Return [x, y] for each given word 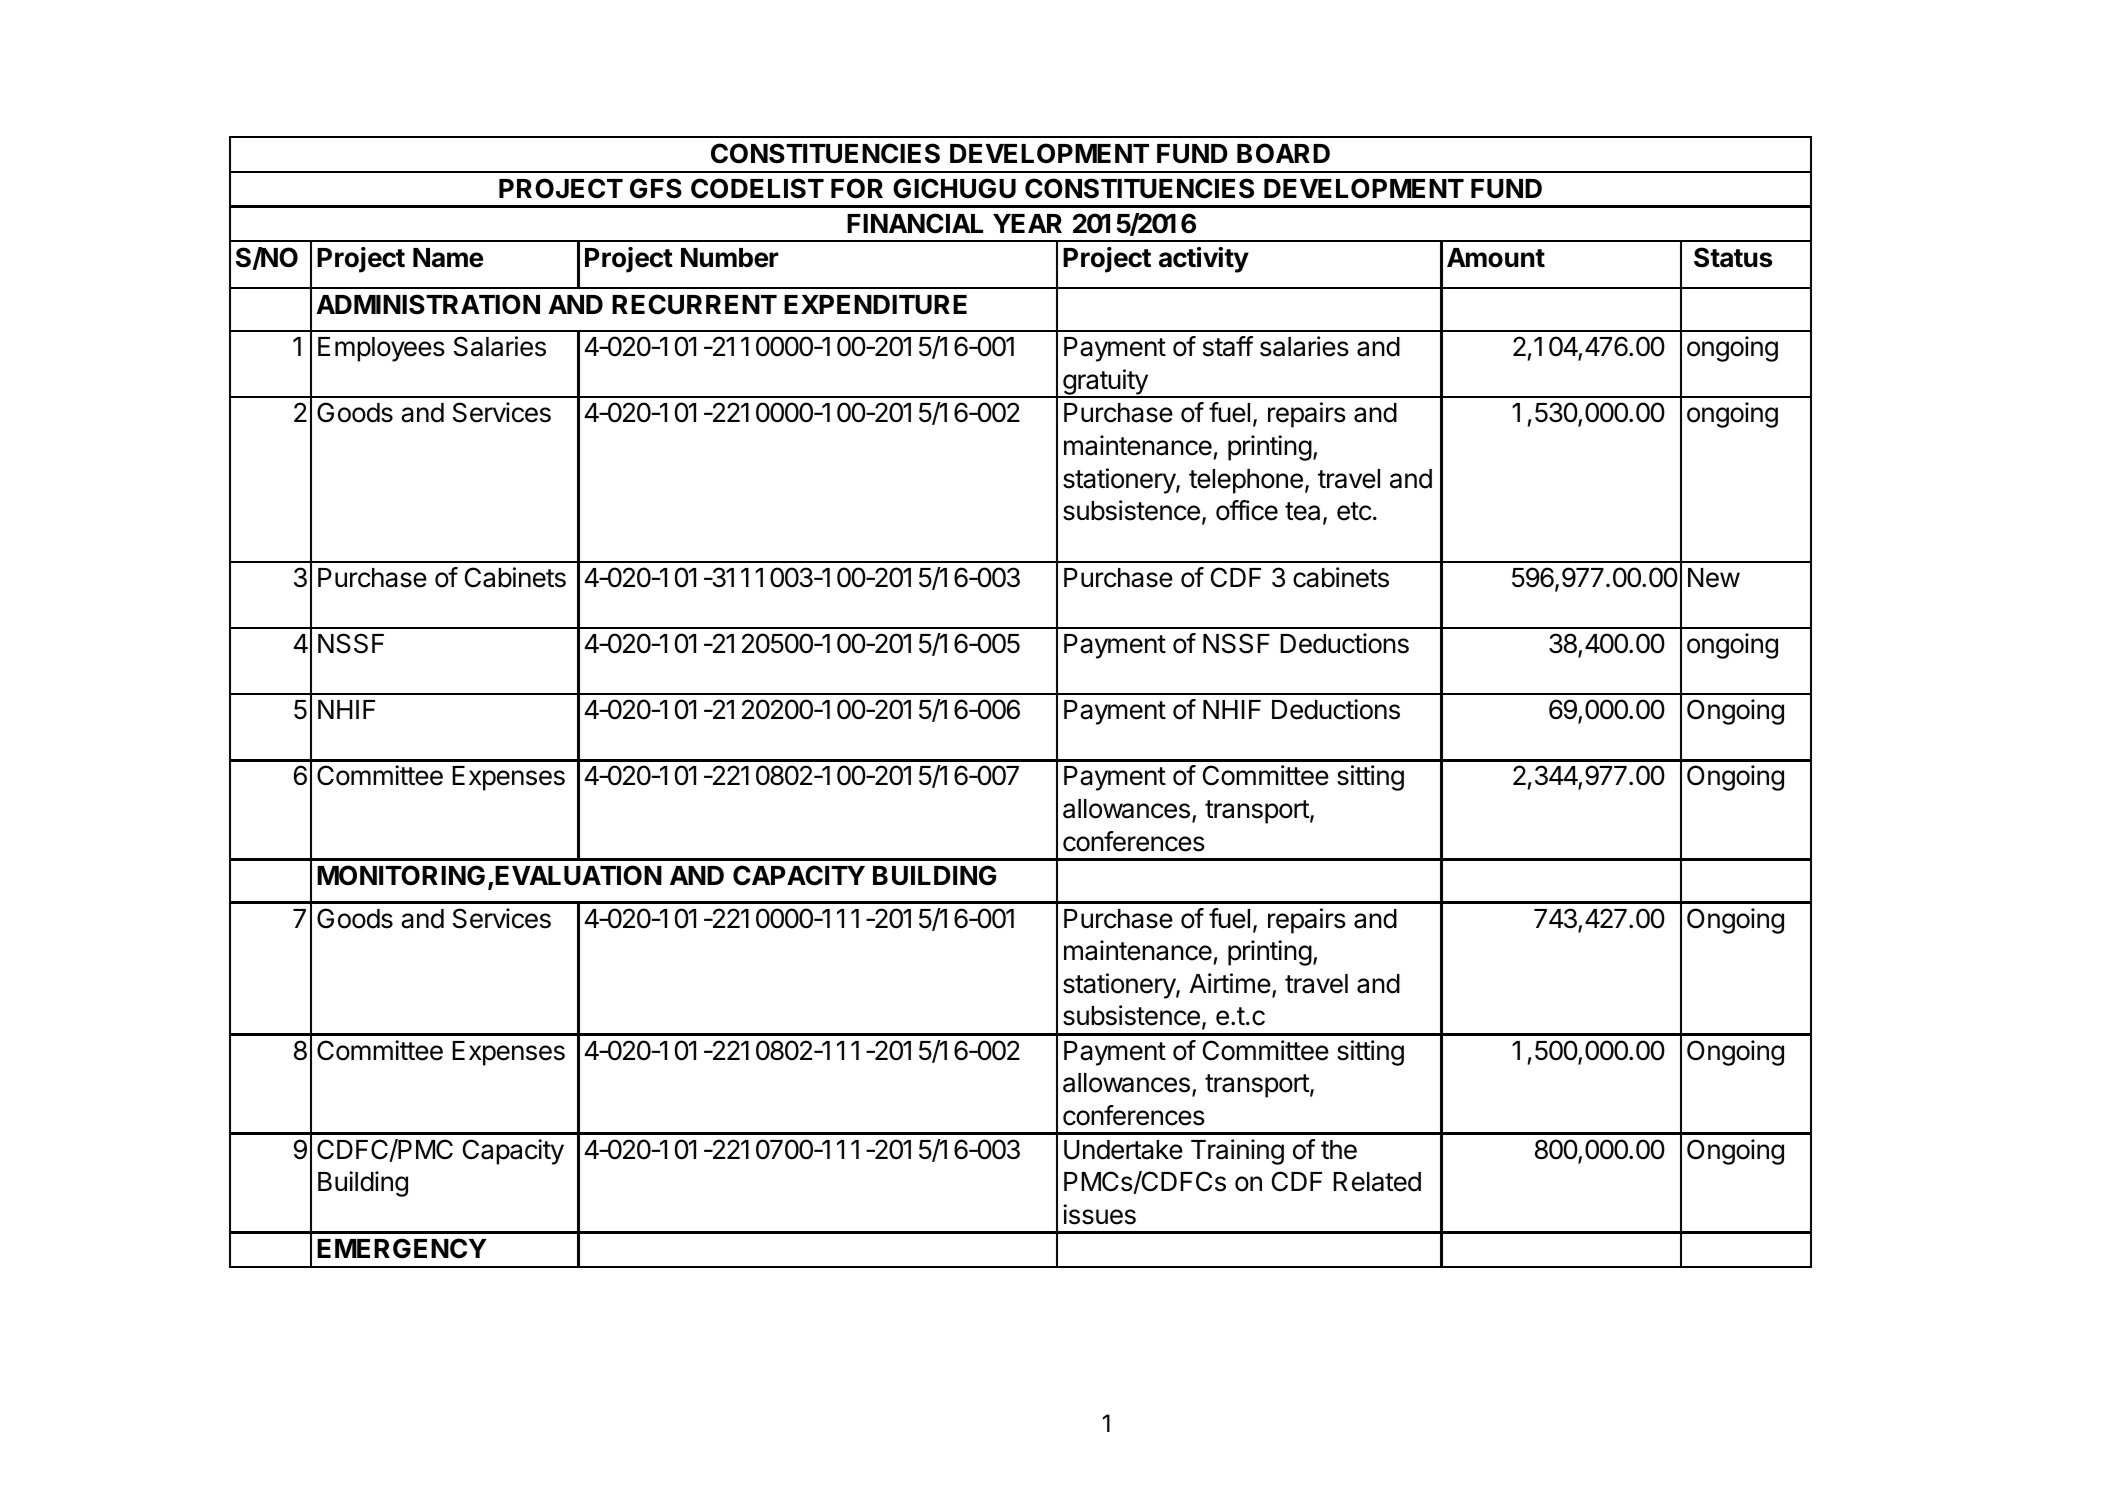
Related [1377, 1182]
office [1247, 510]
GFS [656, 188]
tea [1302, 511]
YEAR [1027, 223]
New [1714, 578]
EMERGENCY [402, 1248]
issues [1099, 1214]
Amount [1496, 258]
